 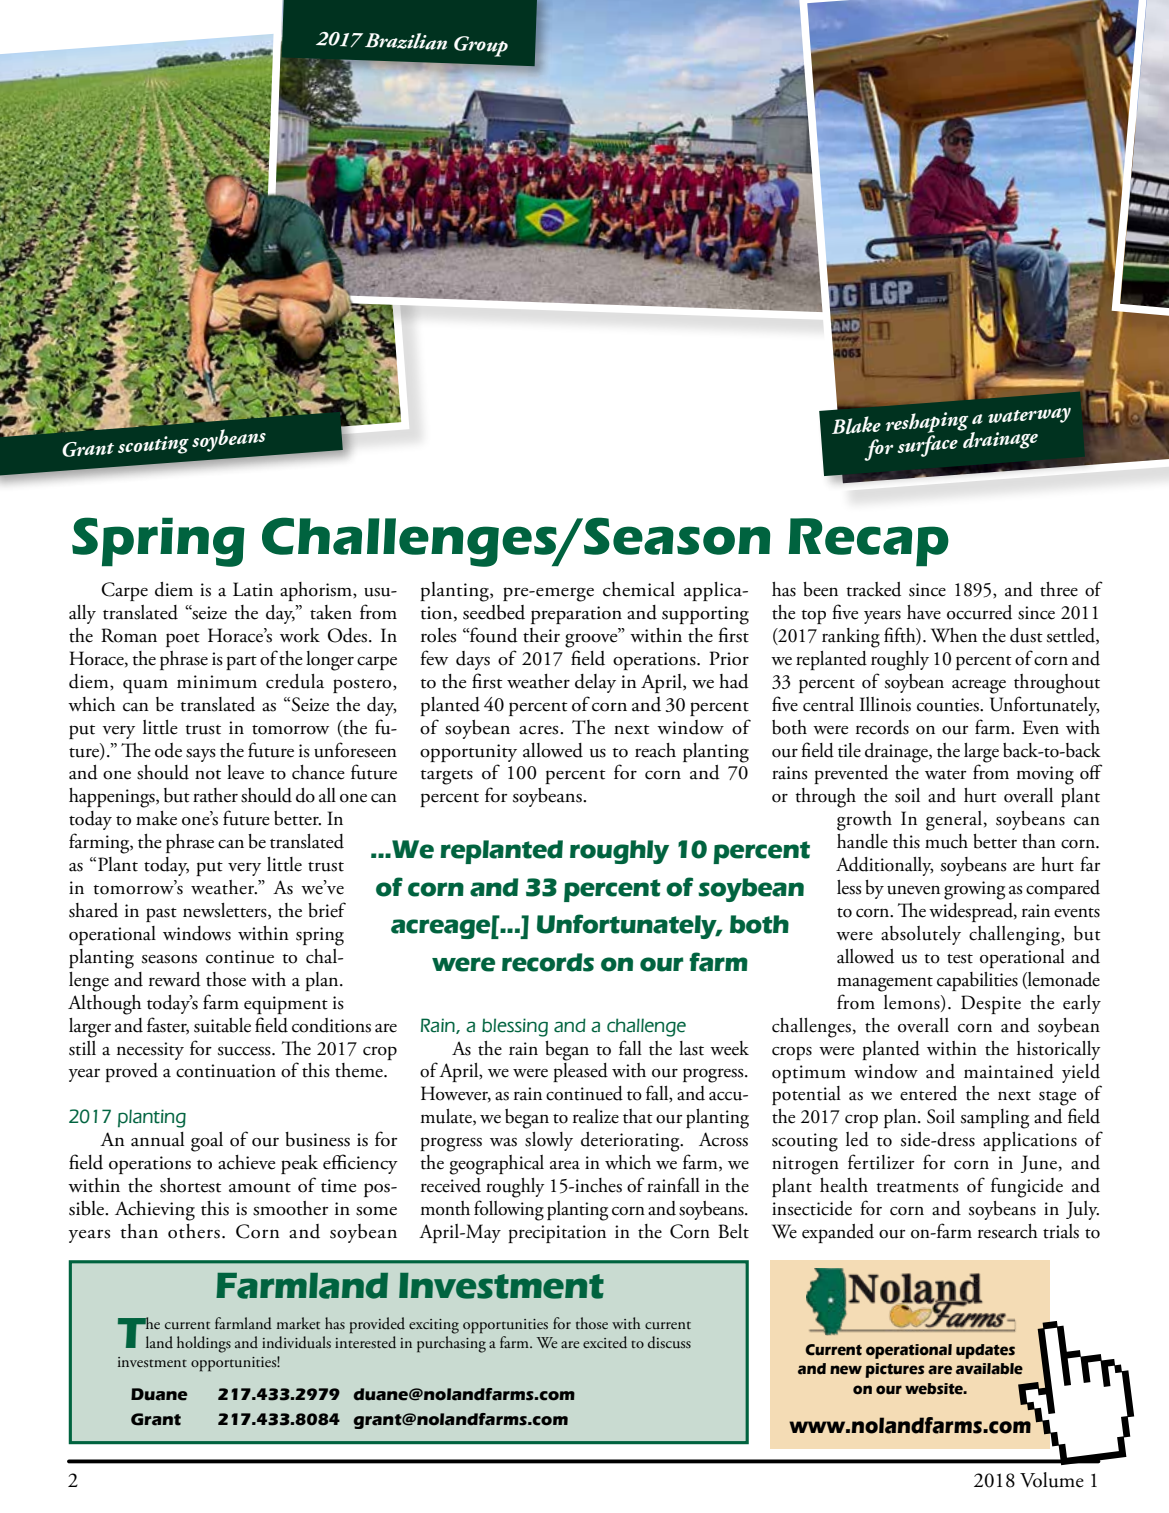 What do you see at coordinates (204, 1344) in the image?
I see `holdings` at bounding box center [204, 1344].
